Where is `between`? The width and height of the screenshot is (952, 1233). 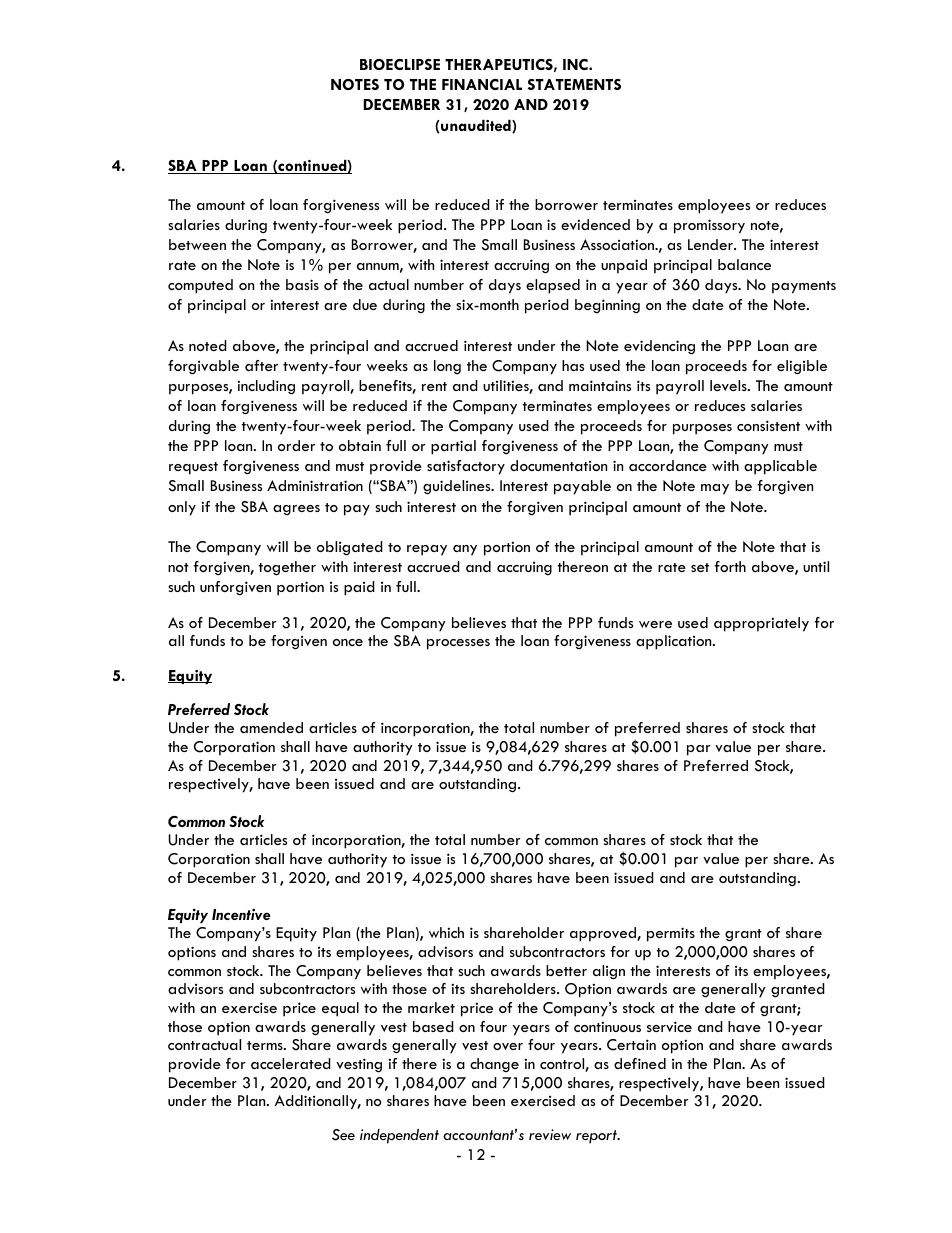 between is located at coordinates (197, 244).
